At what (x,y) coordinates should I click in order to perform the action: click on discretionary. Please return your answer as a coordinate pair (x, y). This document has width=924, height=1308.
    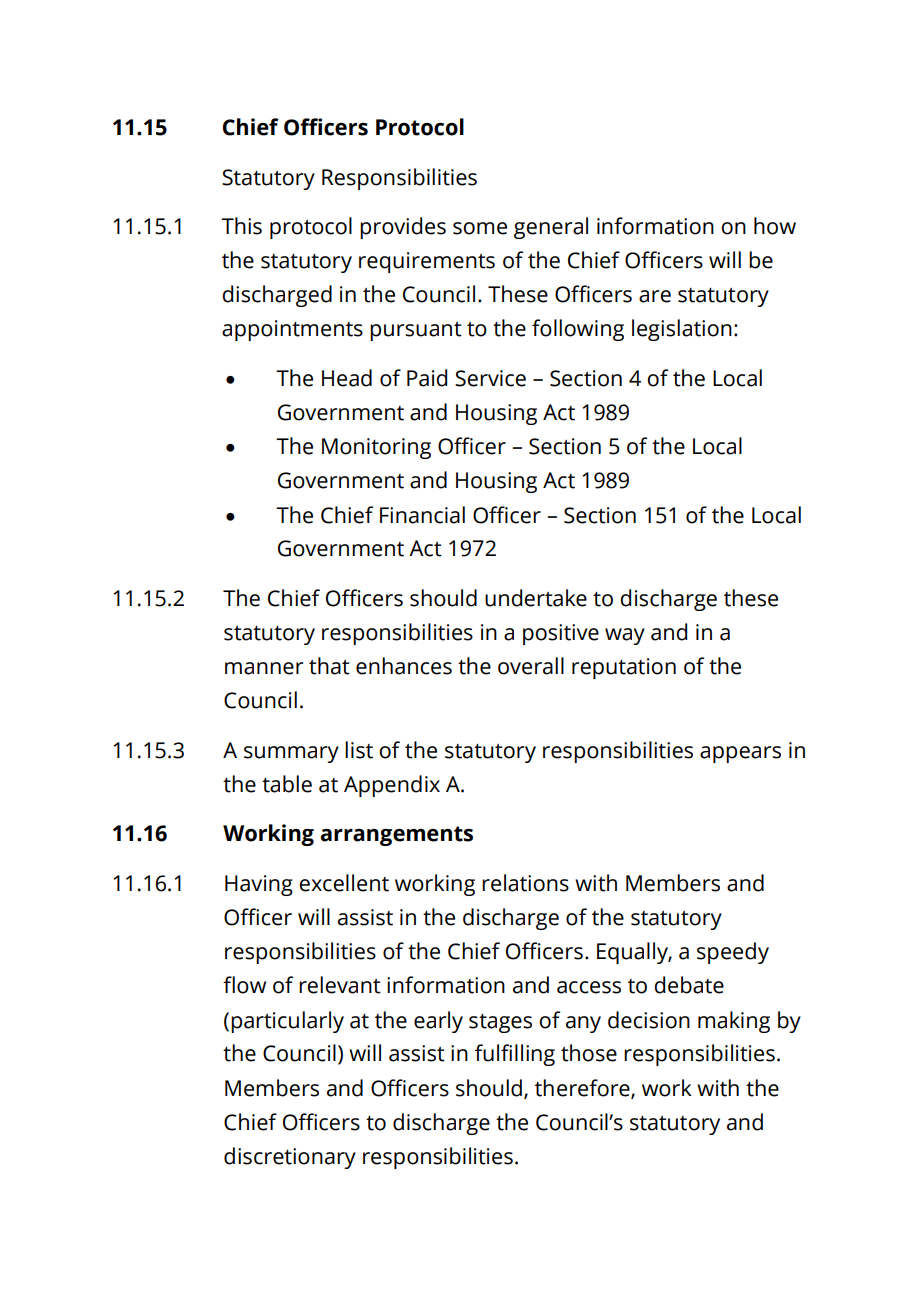
    Looking at the image, I should click on (290, 1158).
